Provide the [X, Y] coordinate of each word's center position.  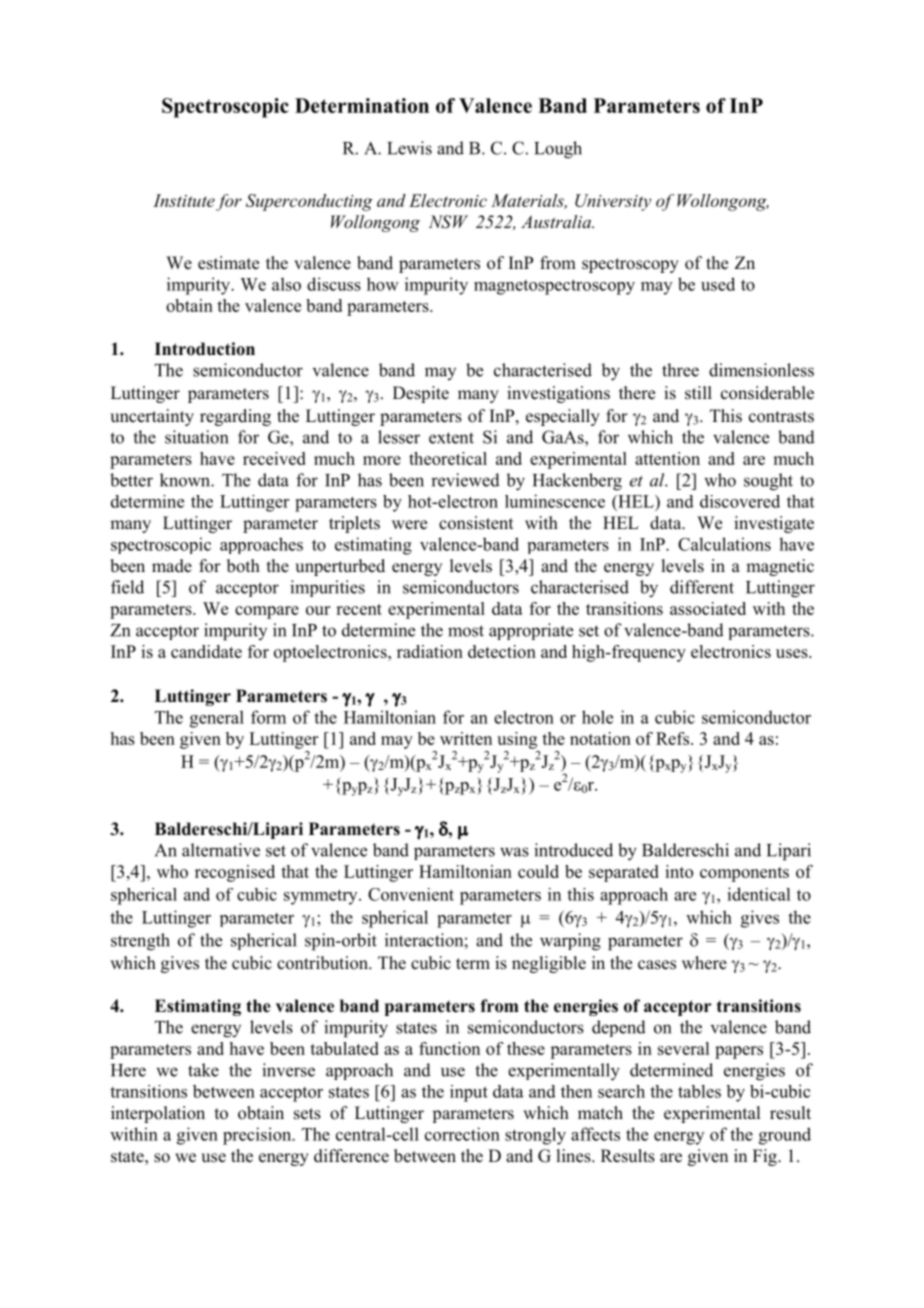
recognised [235, 873]
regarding [235, 417]
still [698, 393]
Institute [184, 200]
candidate [206, 651]
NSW [448, 222]
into [679, 871]
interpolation [158, 1114]
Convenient [411, 894]
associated [708, 608]
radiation [430, 651]
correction [462, 1134]
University [613, 202]
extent [451, 438]
